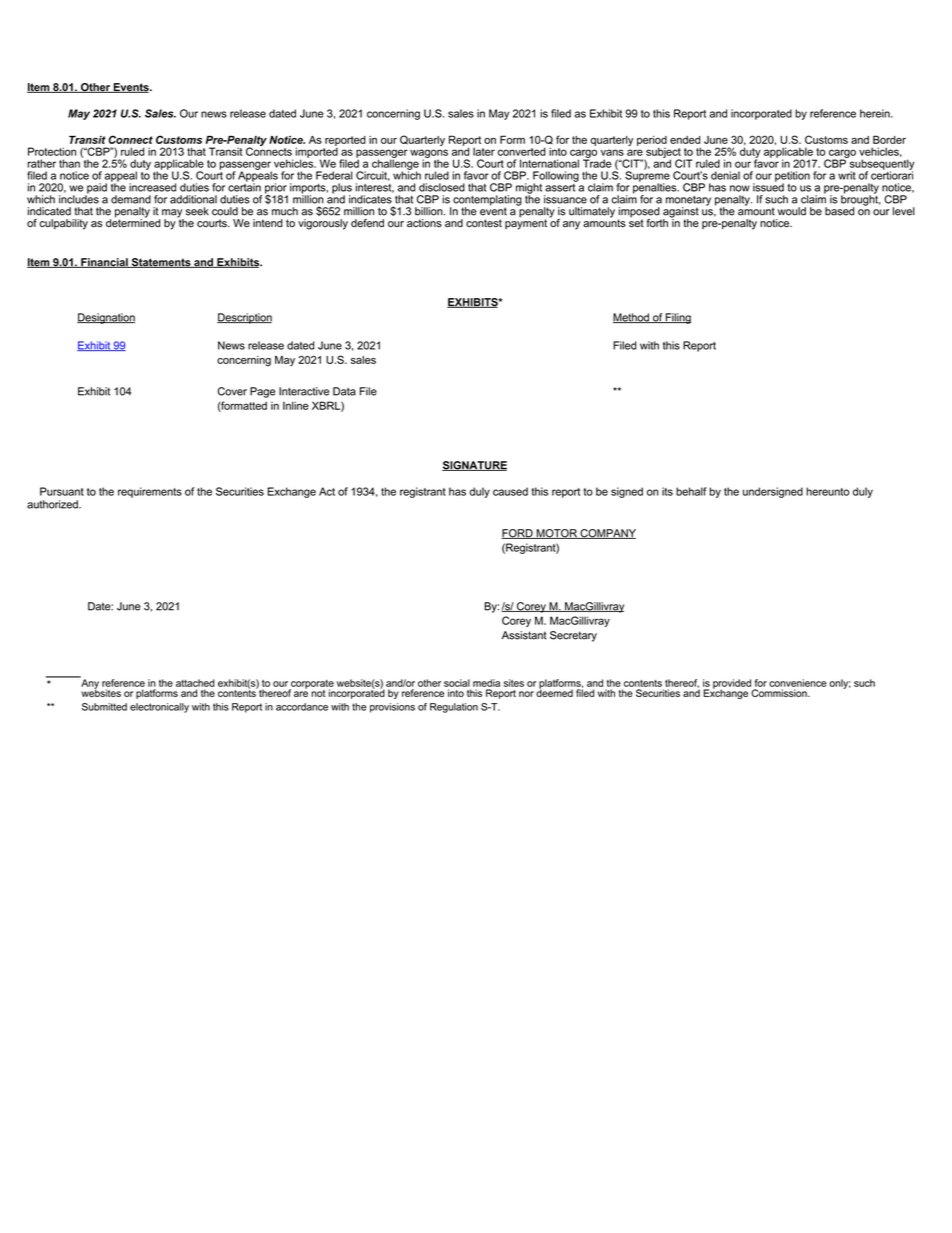 The height and width of the screenshot is (1233, 952). Describe the element at coordinates (798, 683) in the screenshot. I see `convenience` at that location.
